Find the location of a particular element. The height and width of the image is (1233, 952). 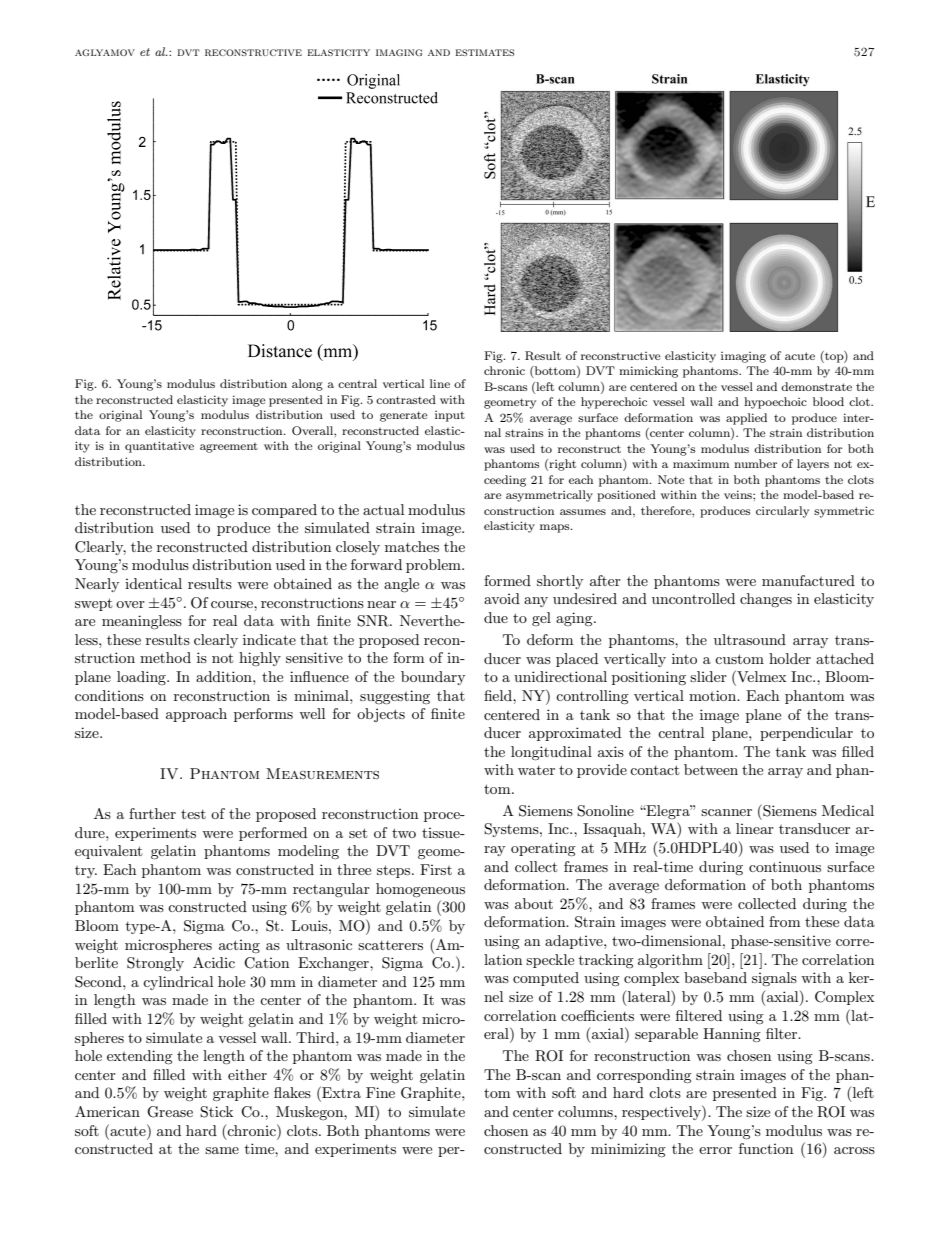

Fine is located at coordinates (380, 1092).
